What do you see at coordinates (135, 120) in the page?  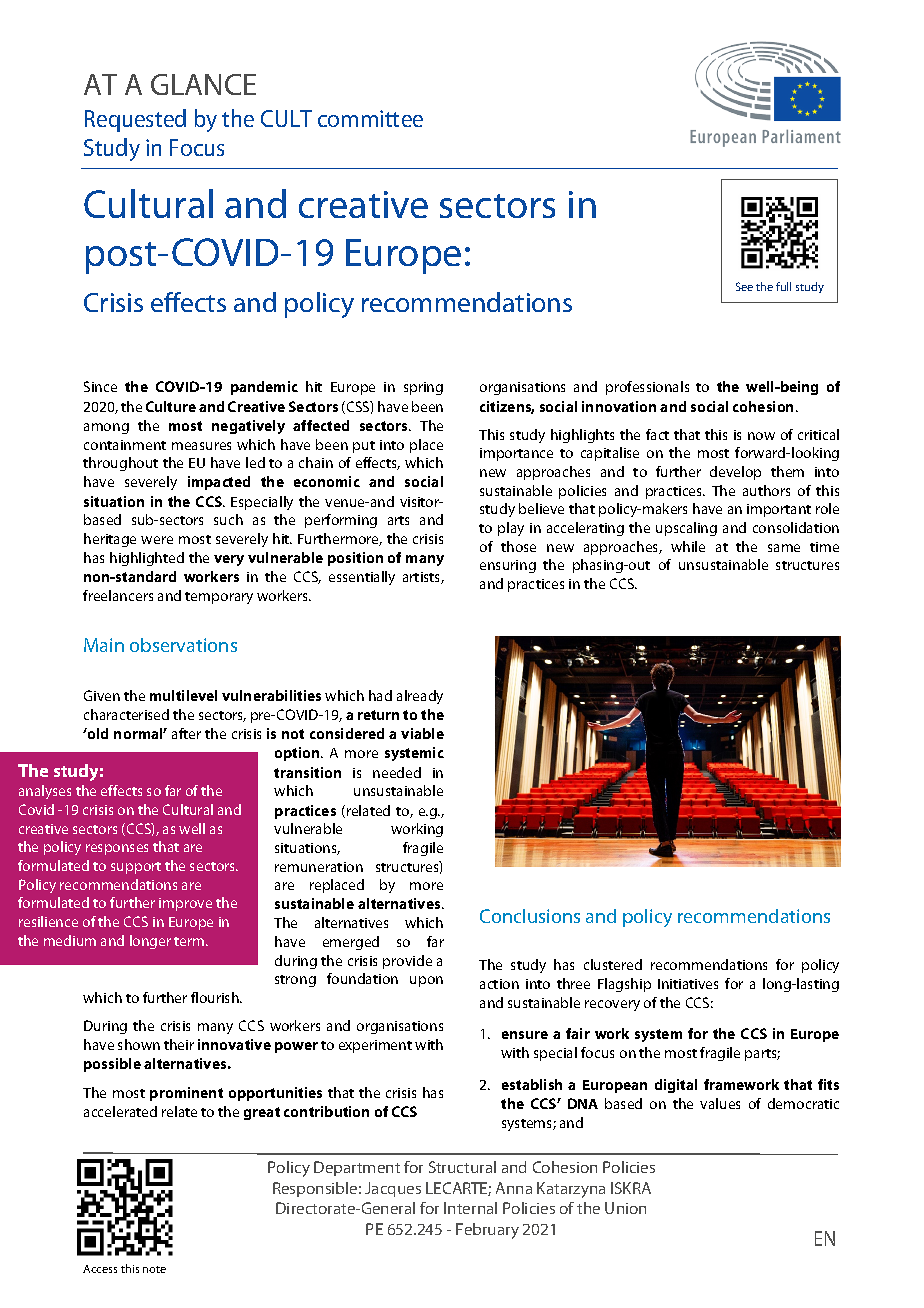 I see `Requested` at bounding box center [135, 120].
